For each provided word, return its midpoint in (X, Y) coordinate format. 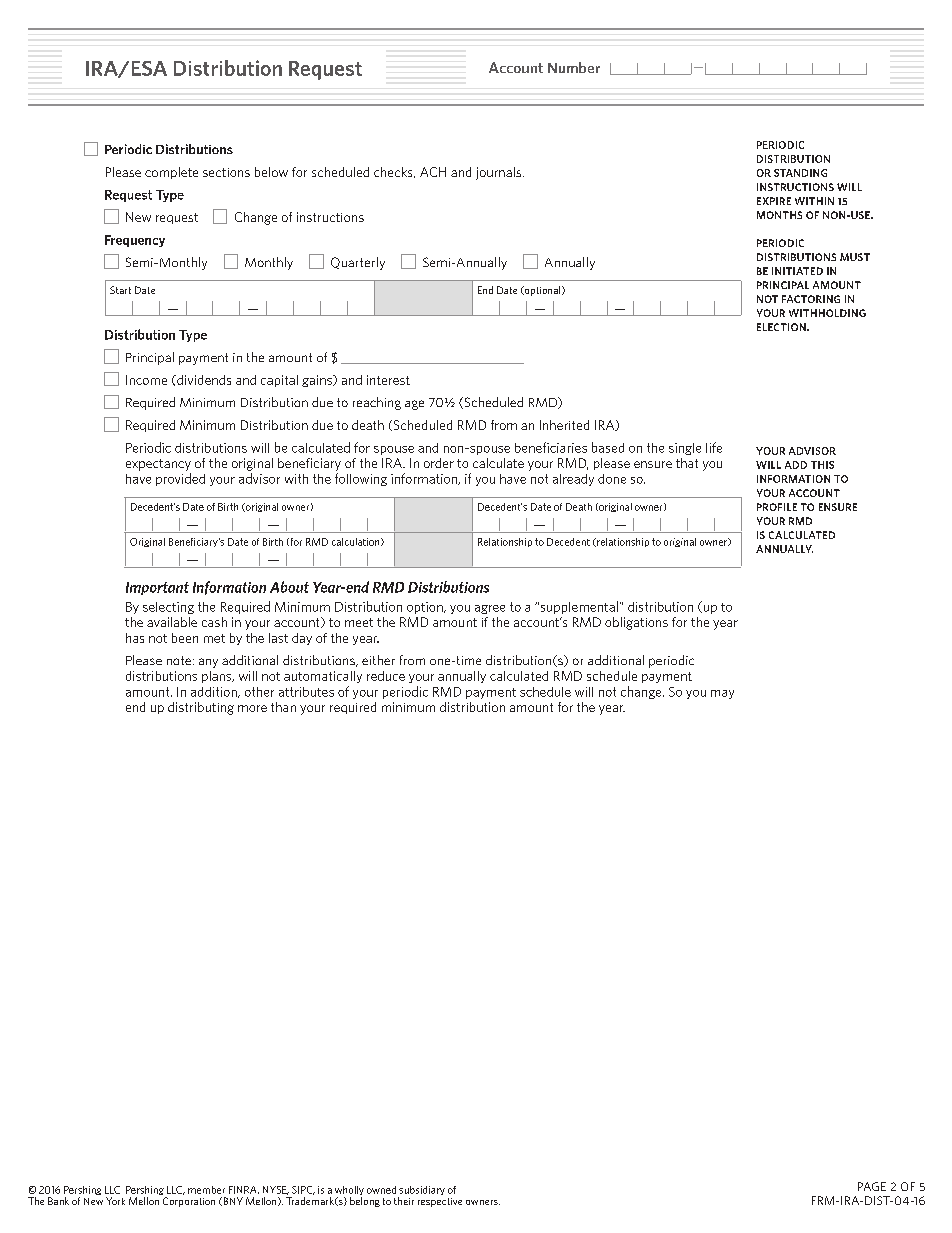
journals (500, 173)
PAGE (872, 1186)
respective (440, 1202)
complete (171, 173)
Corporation (189, 1202)
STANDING (800, 173)
